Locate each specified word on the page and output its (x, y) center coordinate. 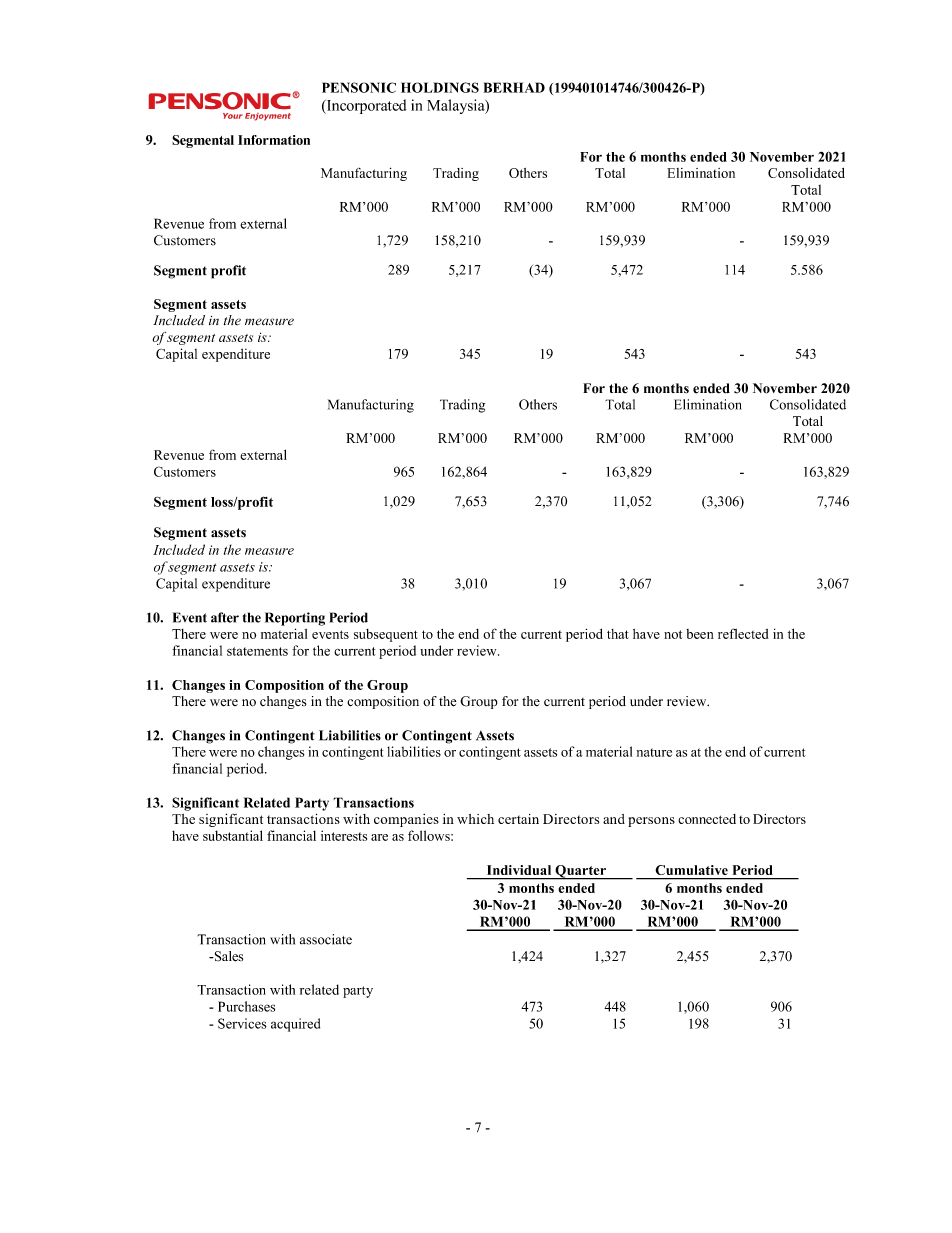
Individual (519, 870)
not (673, 634)
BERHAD (514, 87)
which (475, 819)
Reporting (295, 619)
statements (257, 651)
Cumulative (692, 870)
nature (654, 752)
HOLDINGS (440, 87)
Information (274, 140)
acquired (295, 1025)
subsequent (386, 635)
